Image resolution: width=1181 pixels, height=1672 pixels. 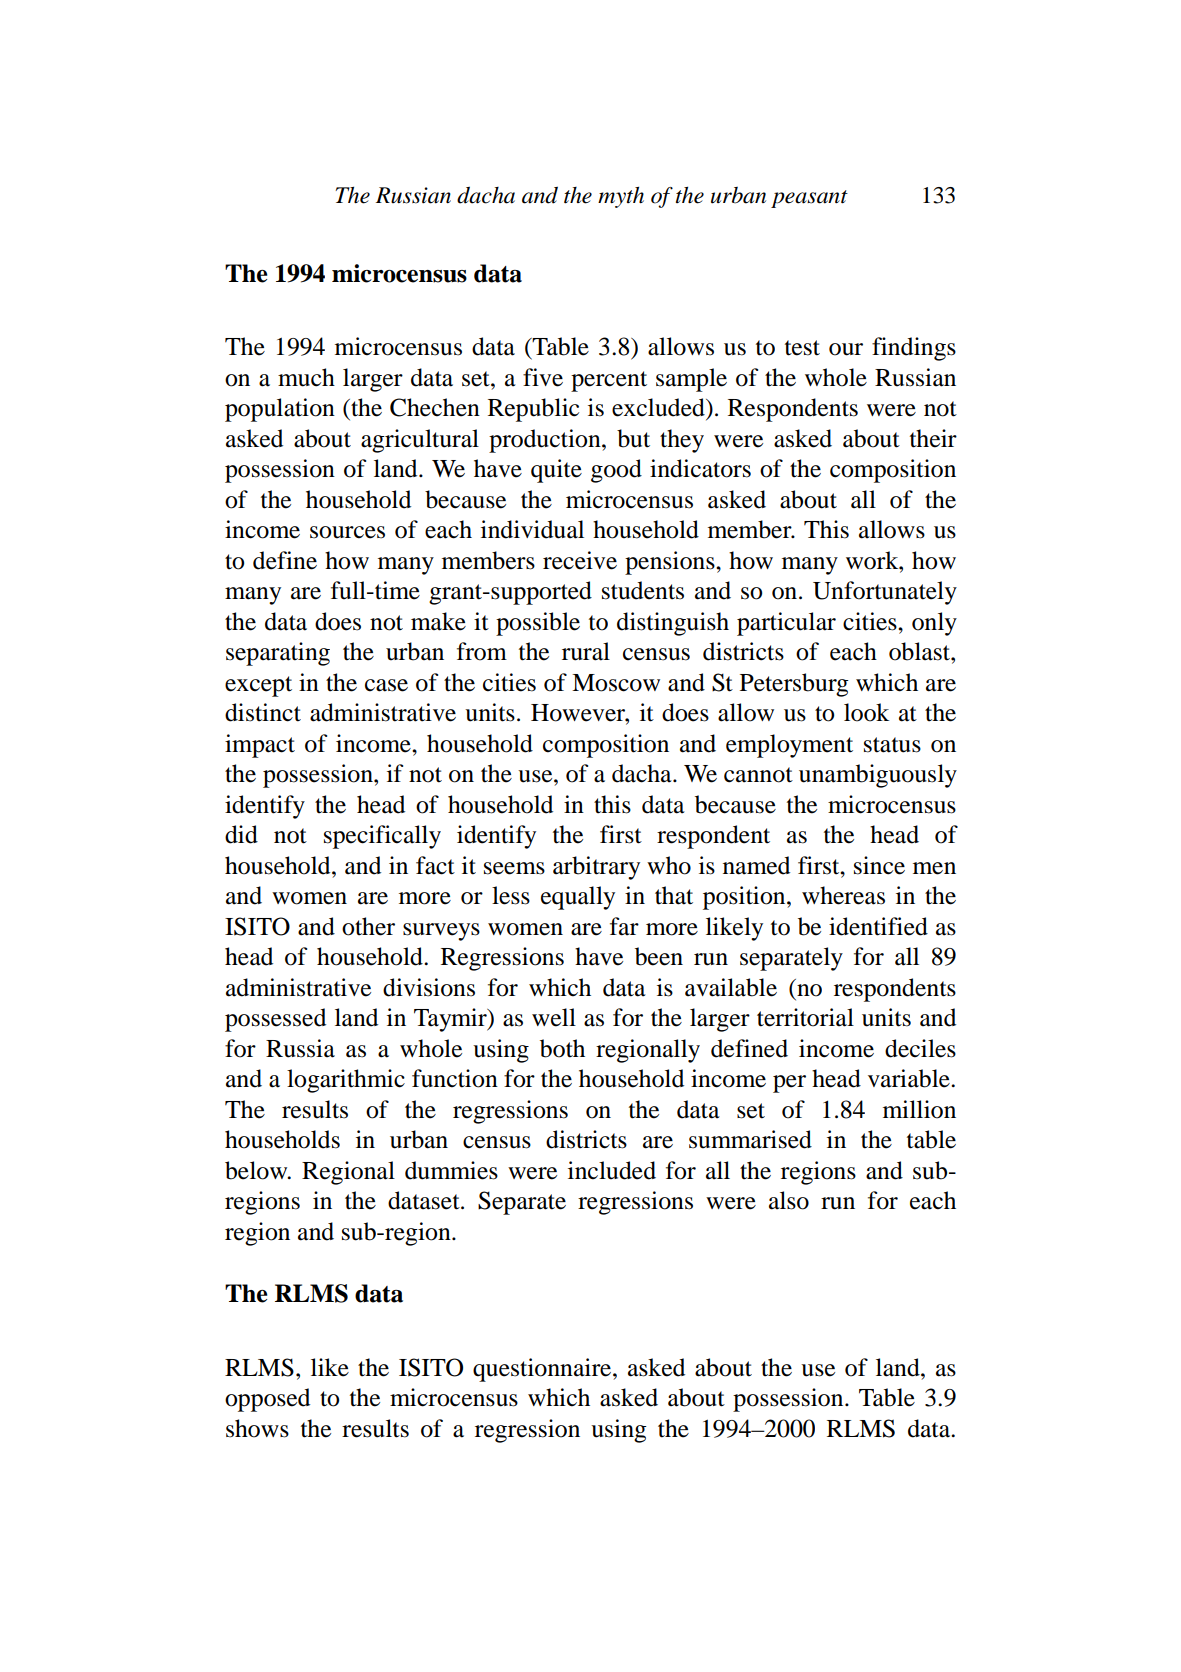 What do you see at coordinates (596, 868) in the screenshot?
I see `arbitrary` at bounding box center [596, 868].
